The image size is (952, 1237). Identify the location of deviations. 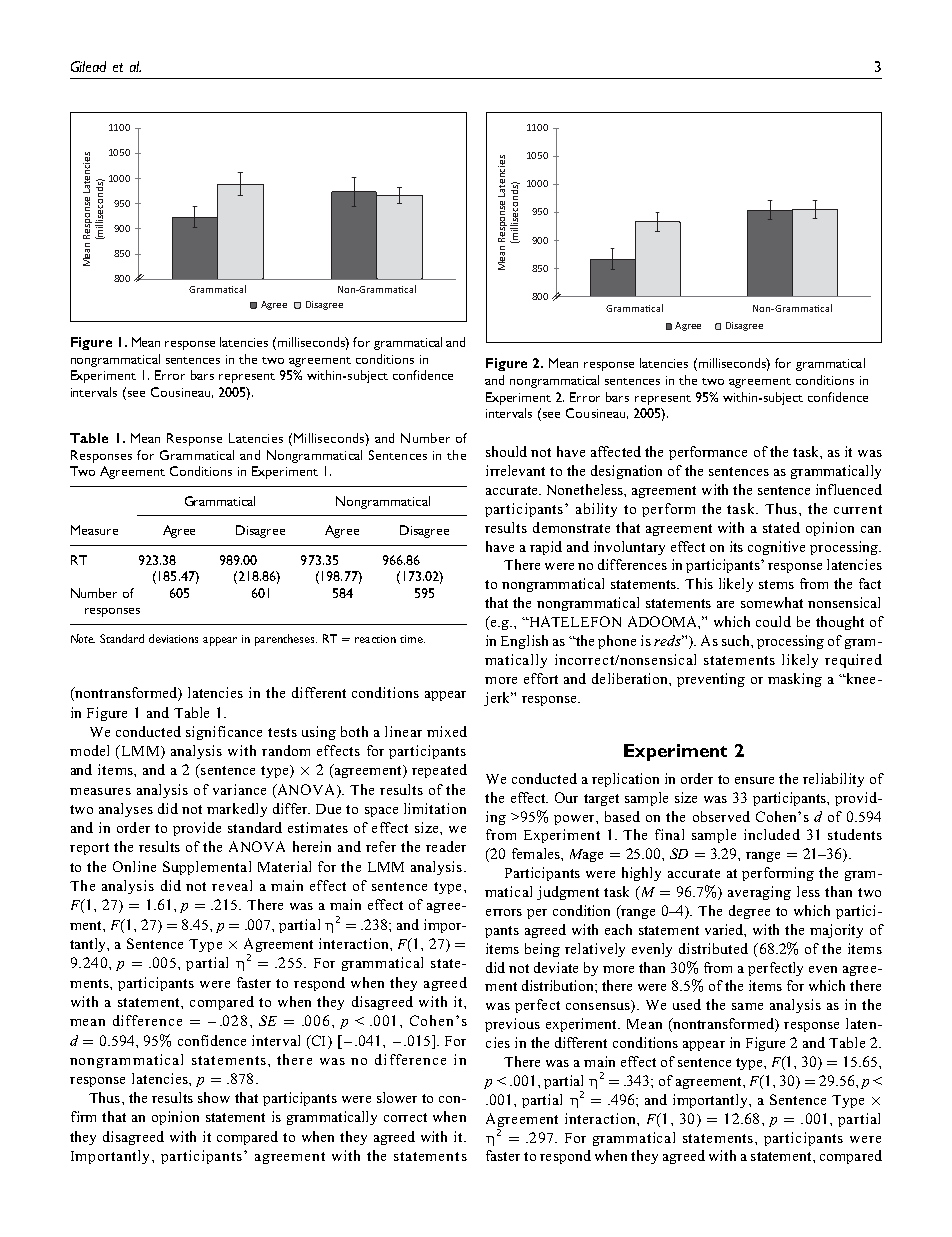
(173, 638).
